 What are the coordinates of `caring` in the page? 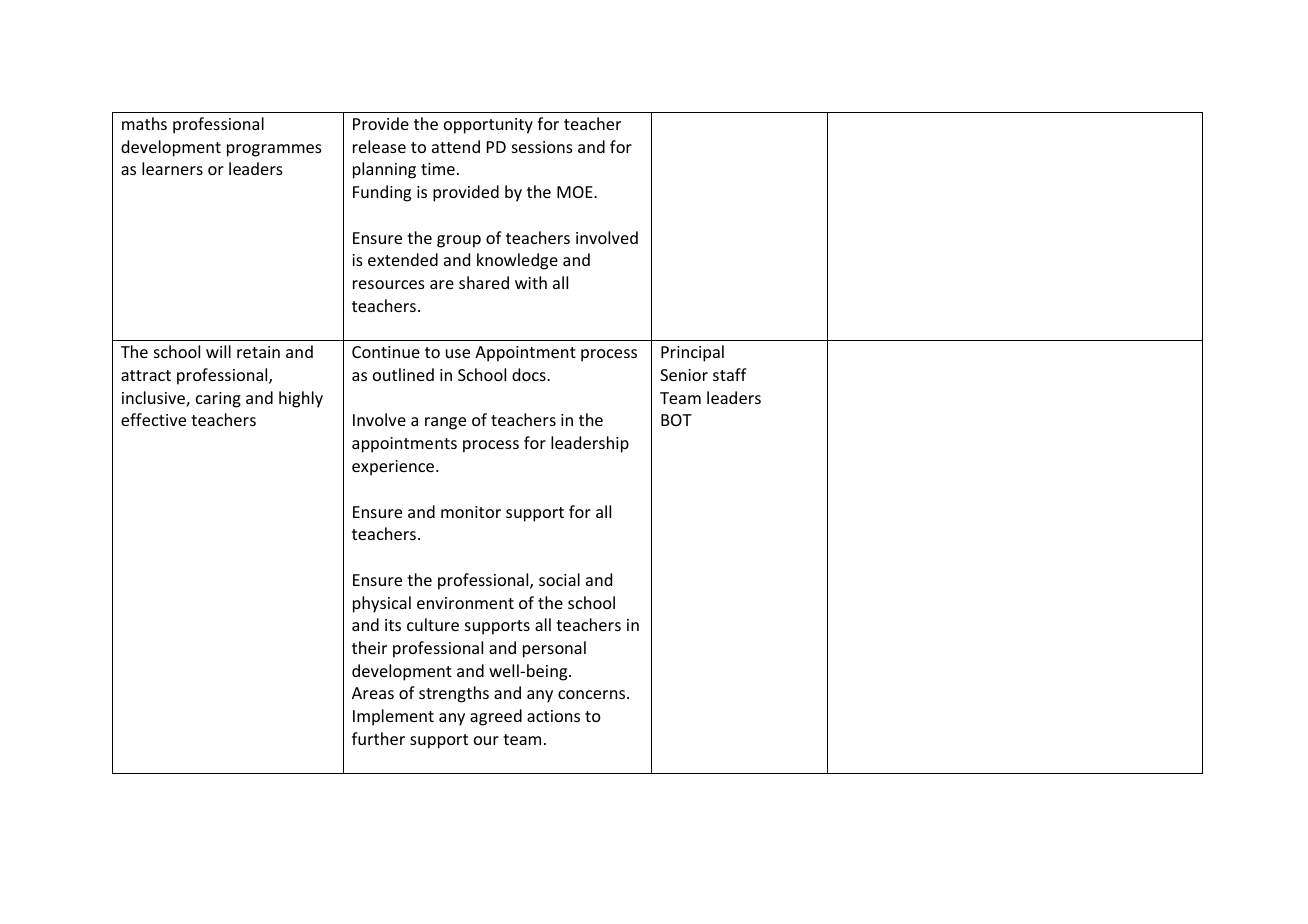 It's located at (218, 400).
